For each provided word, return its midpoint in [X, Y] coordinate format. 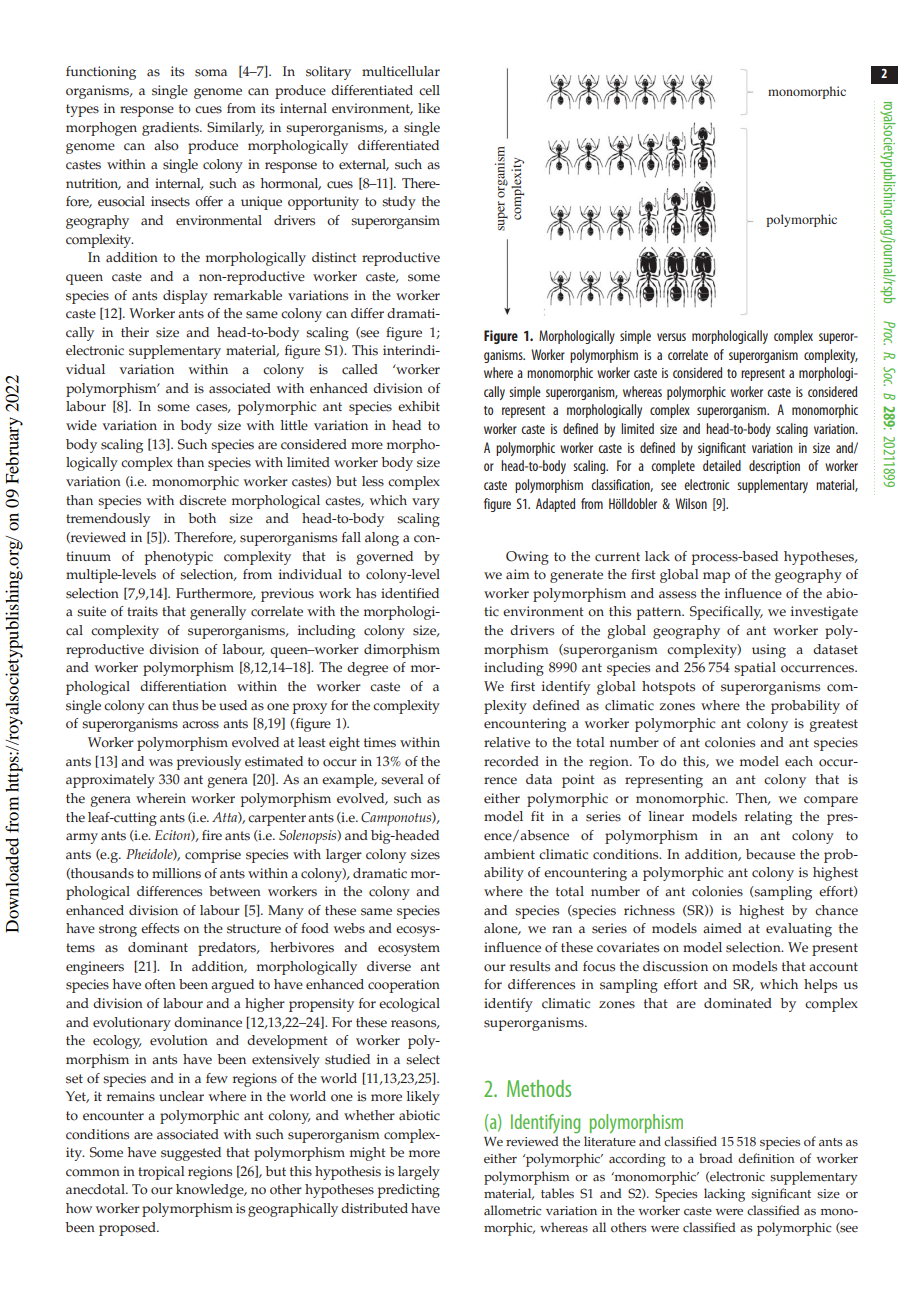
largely [419, 1173]
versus [671, 337]
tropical [161, 1173]
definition [766, 1158]
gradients [171, 129]
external [364, 165]
